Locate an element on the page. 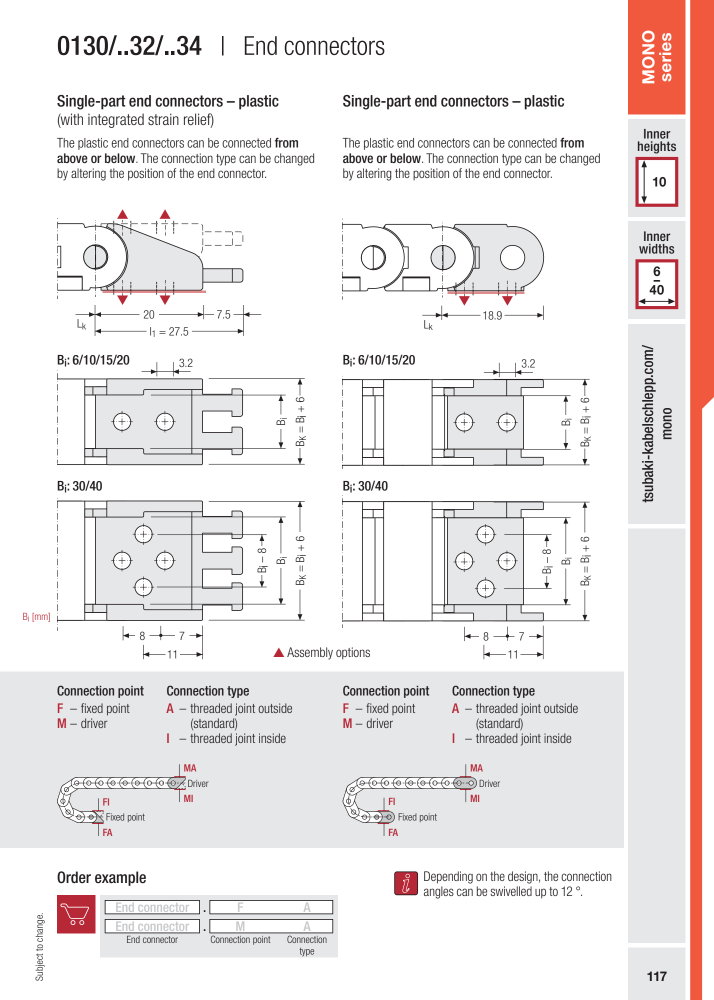  Assembly is located at coordinates (310, 653).
